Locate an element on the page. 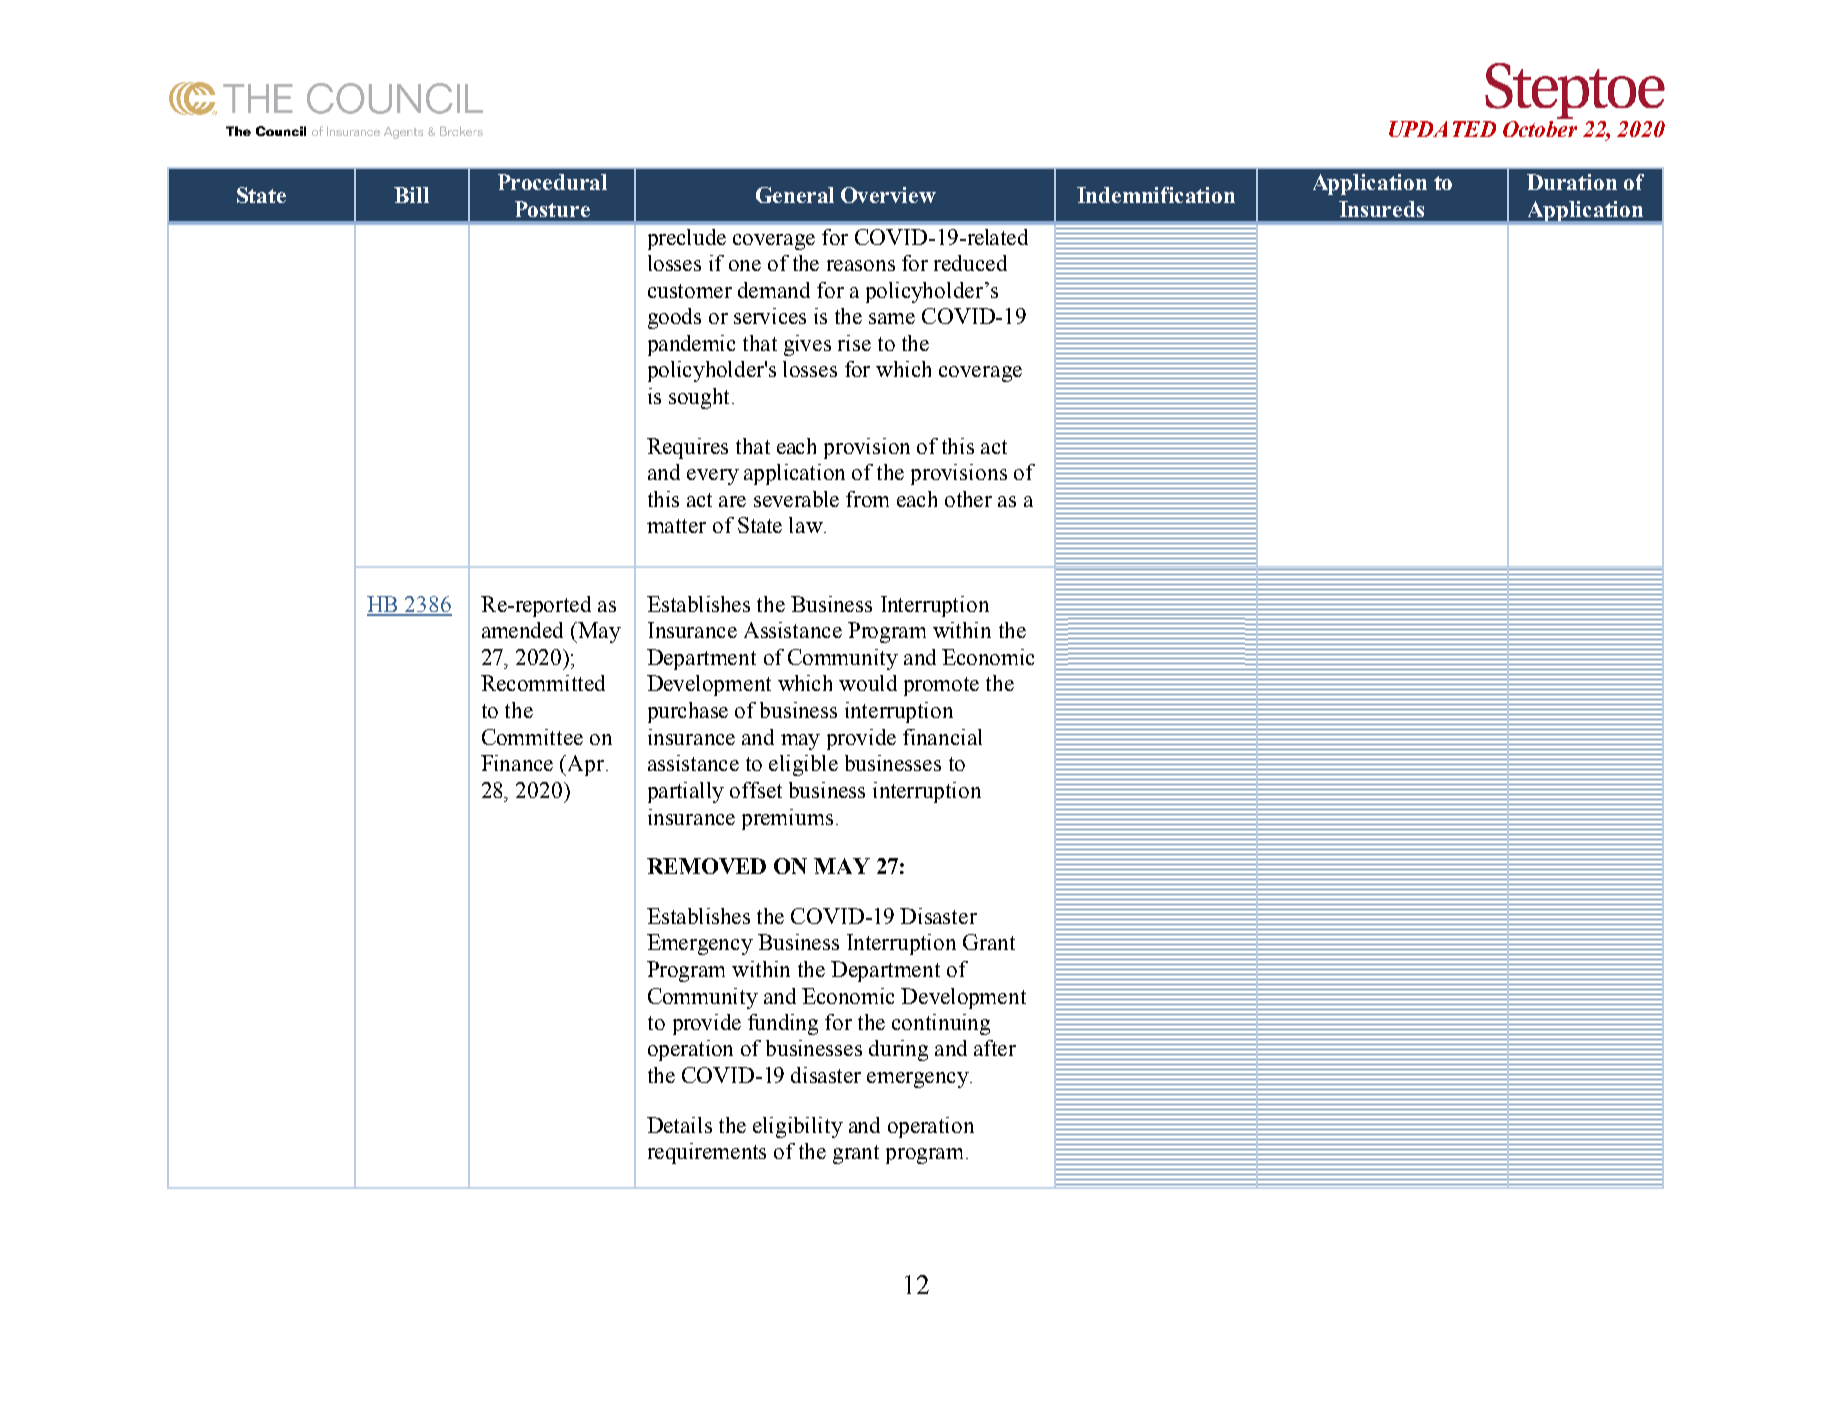 The image size is (1829, 1414). amended is located at coordinates (522, 630).
